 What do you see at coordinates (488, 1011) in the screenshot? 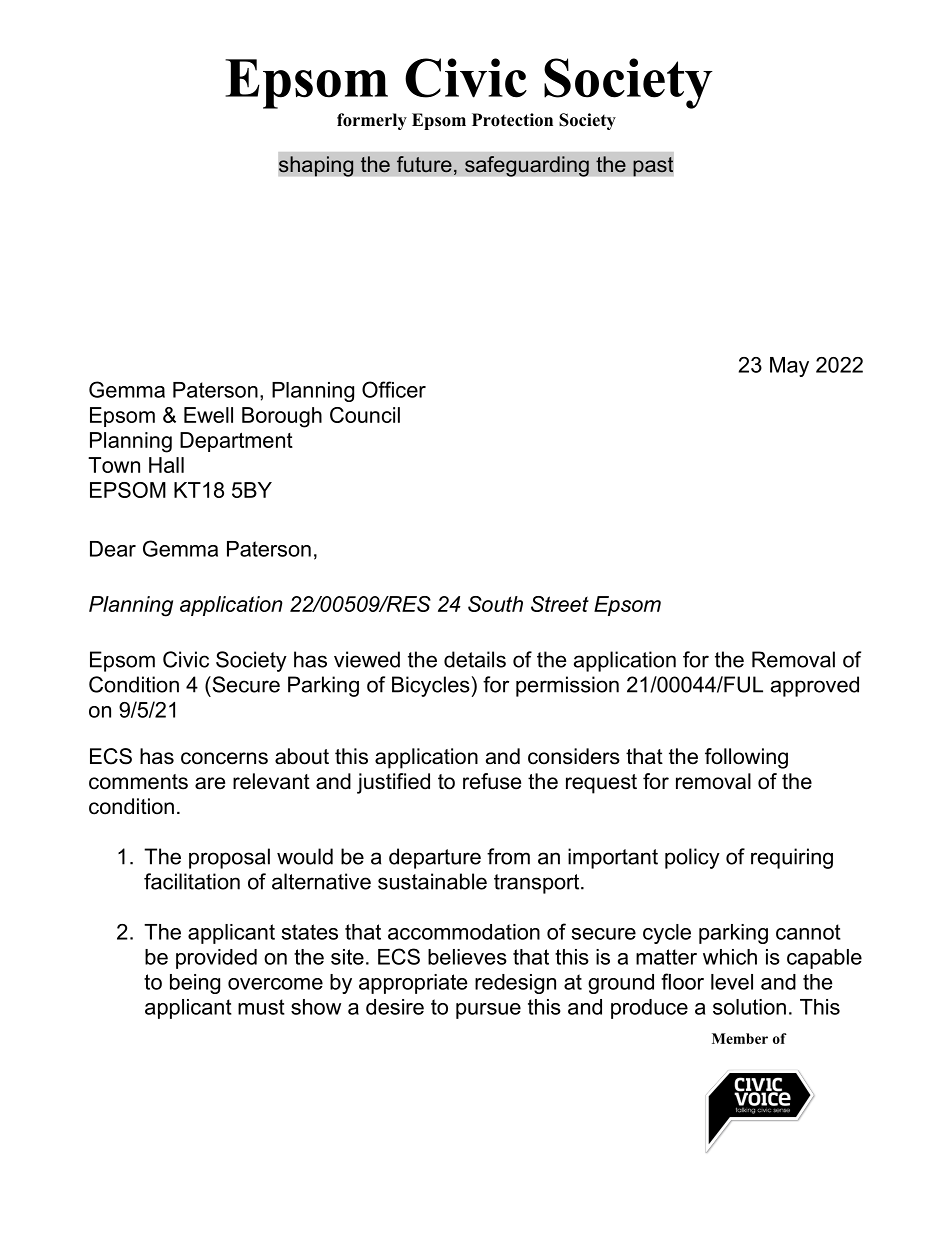
I see `pursue` at bounding box center [488, 1011].
